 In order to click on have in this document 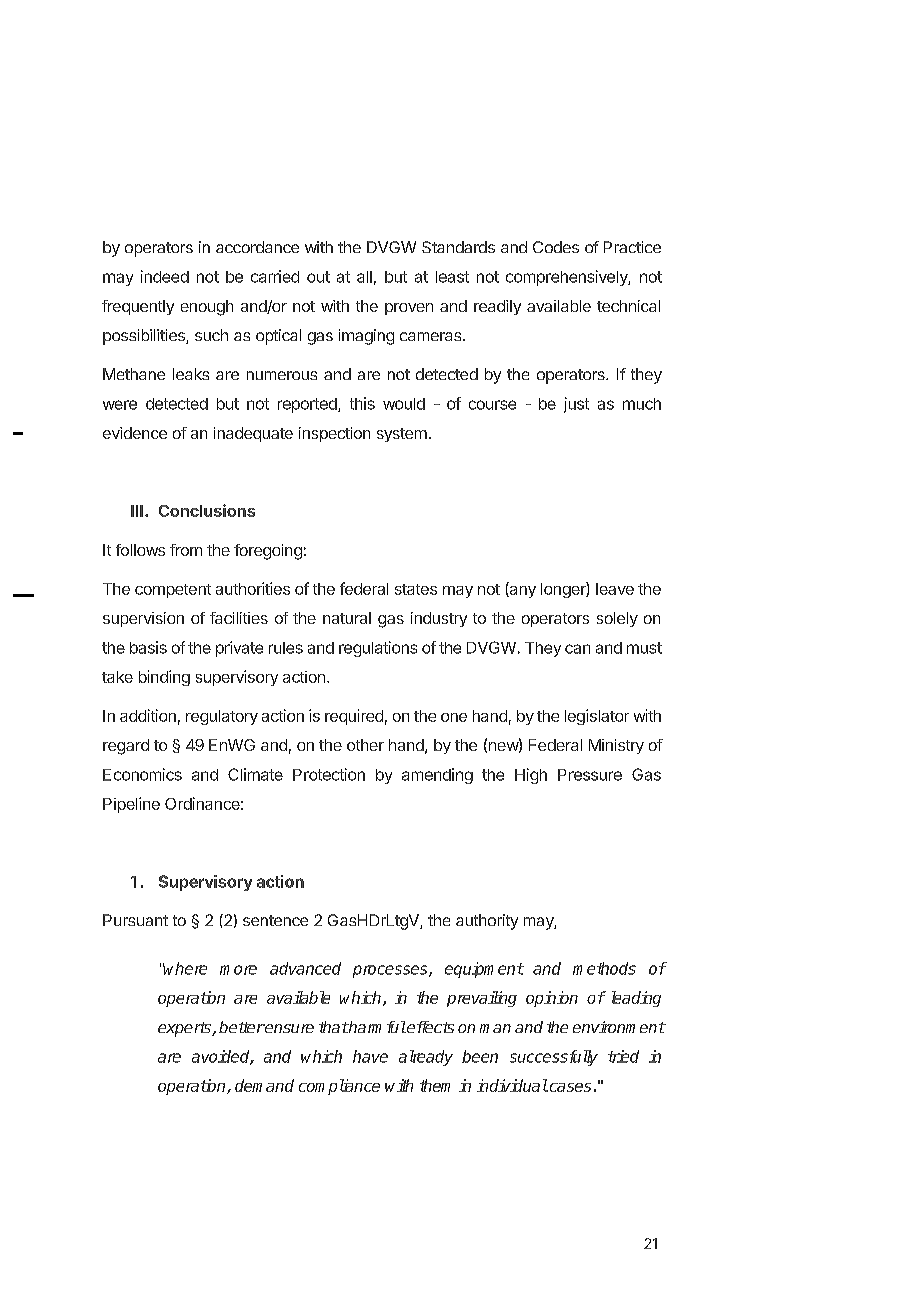, I will do `click(370, 1056)`.
